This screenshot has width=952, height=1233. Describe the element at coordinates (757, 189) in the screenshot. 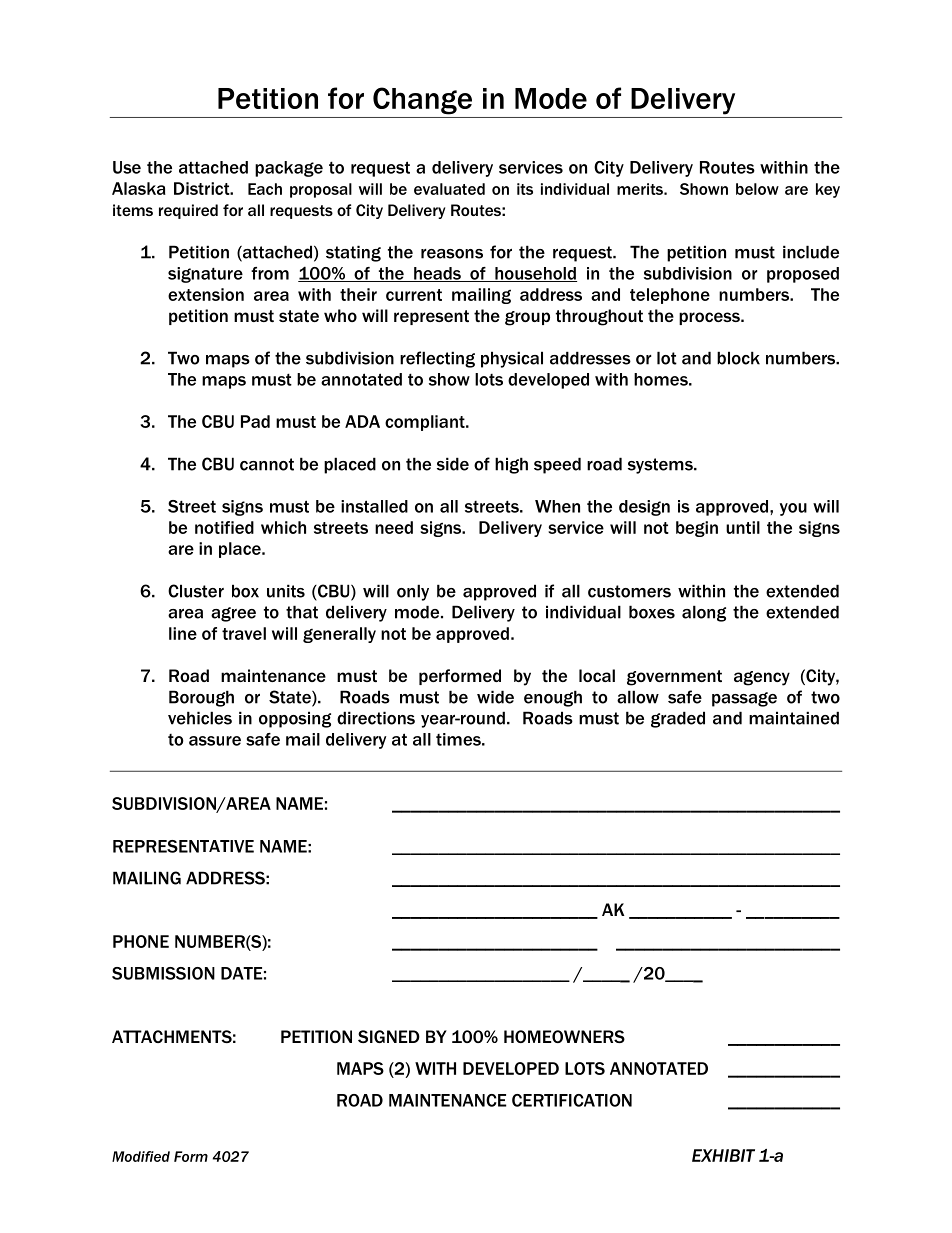

I see `below` at that location.
